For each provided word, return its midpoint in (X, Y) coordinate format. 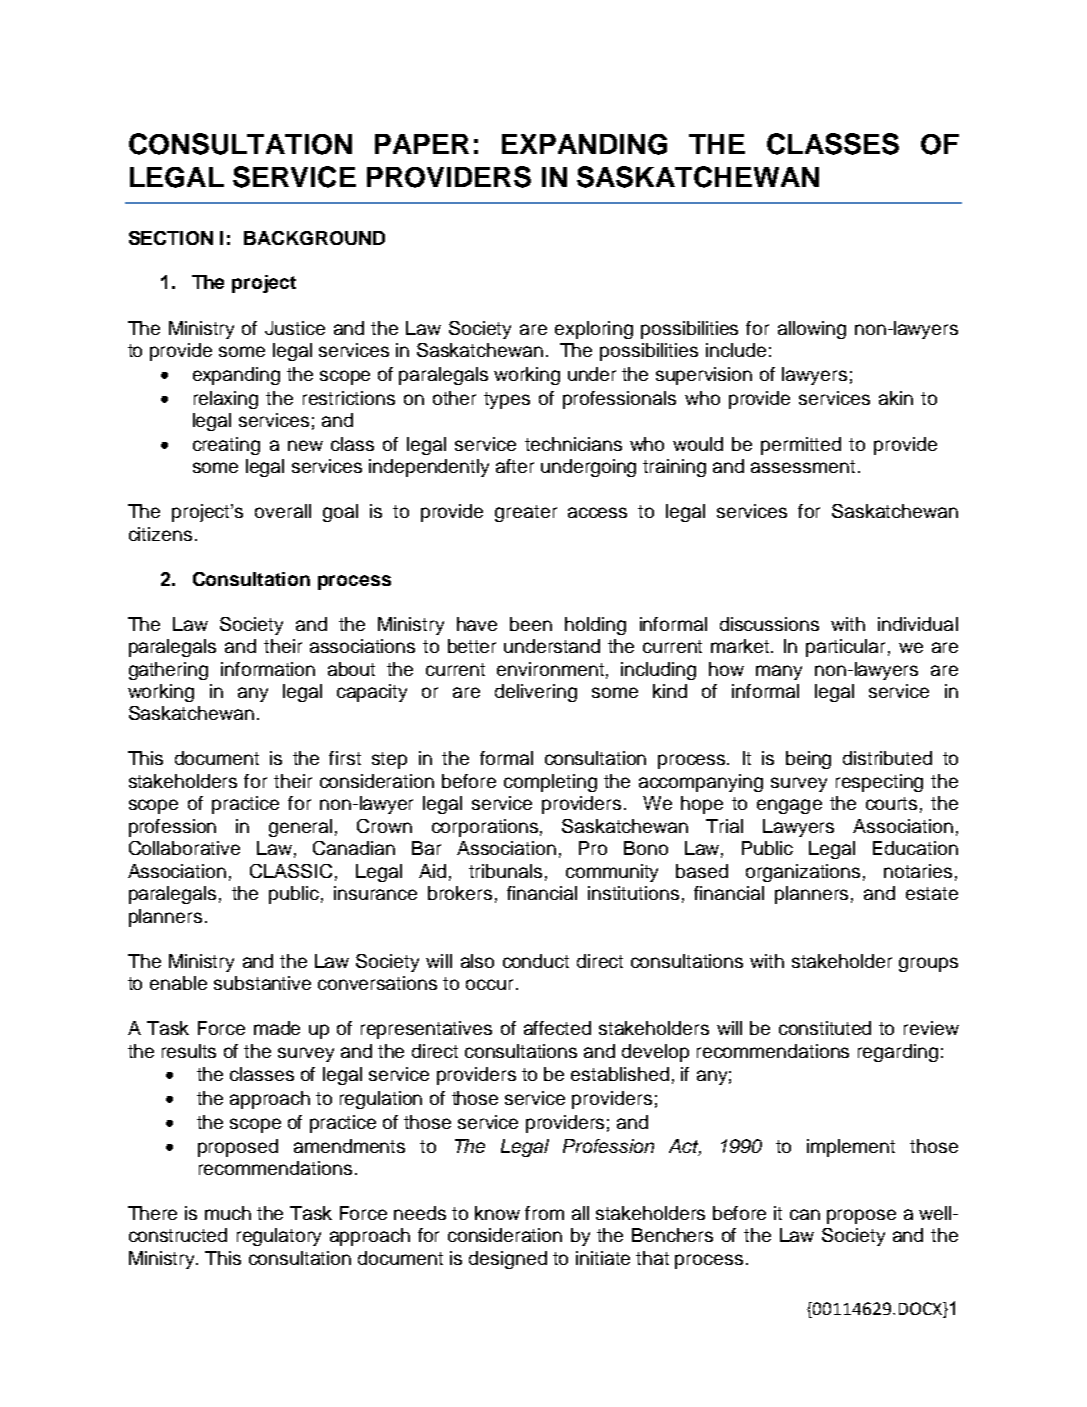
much (228, 1213)
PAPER (422, 144)
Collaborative (184, 848)
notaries (918, 871)
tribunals (505, 871)
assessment (803, 466)
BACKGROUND (314, 238)
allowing (812, 330)
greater (526, 513)
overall (283, 511)
